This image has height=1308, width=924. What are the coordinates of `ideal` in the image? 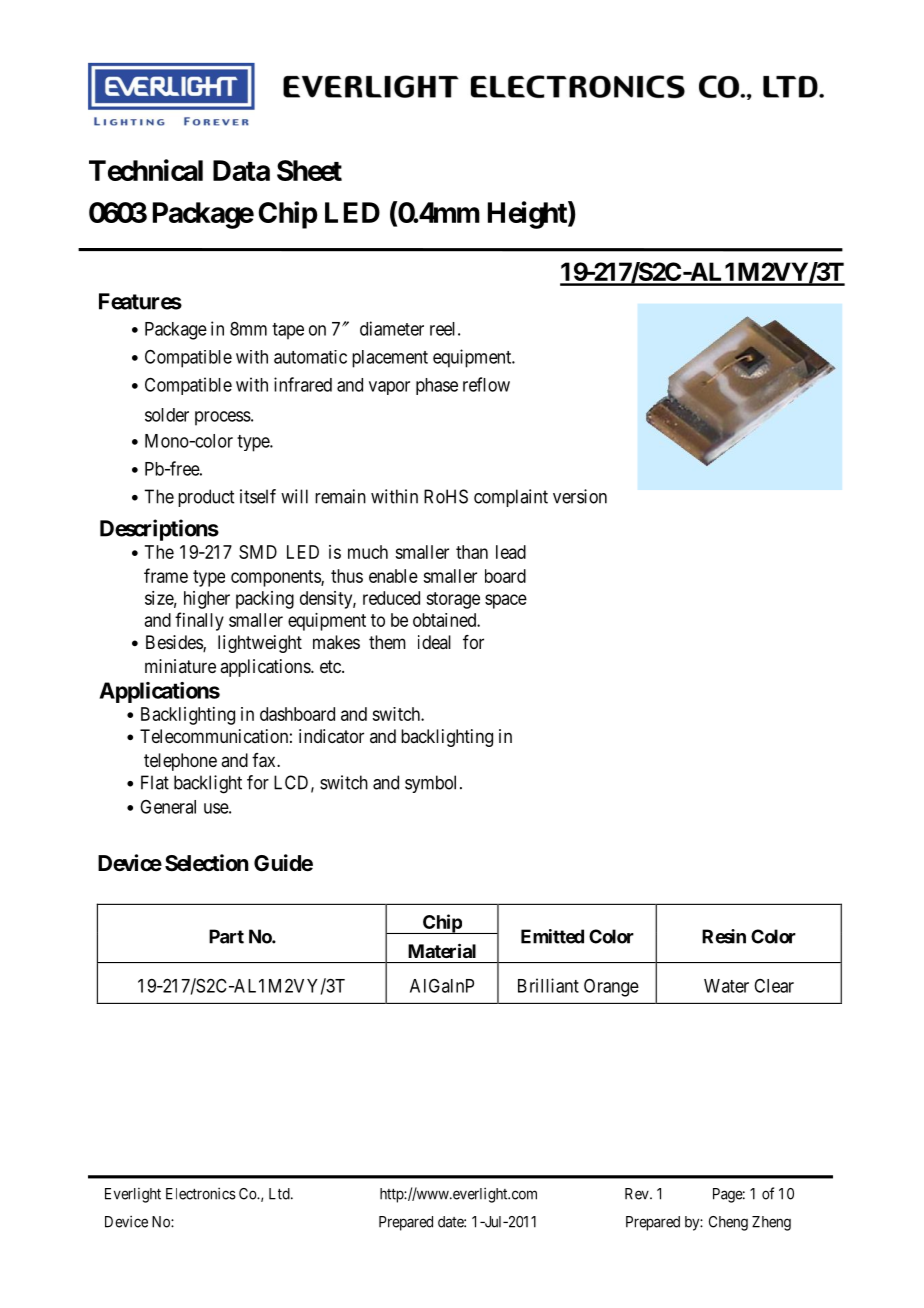 It's located at (434, 642).
